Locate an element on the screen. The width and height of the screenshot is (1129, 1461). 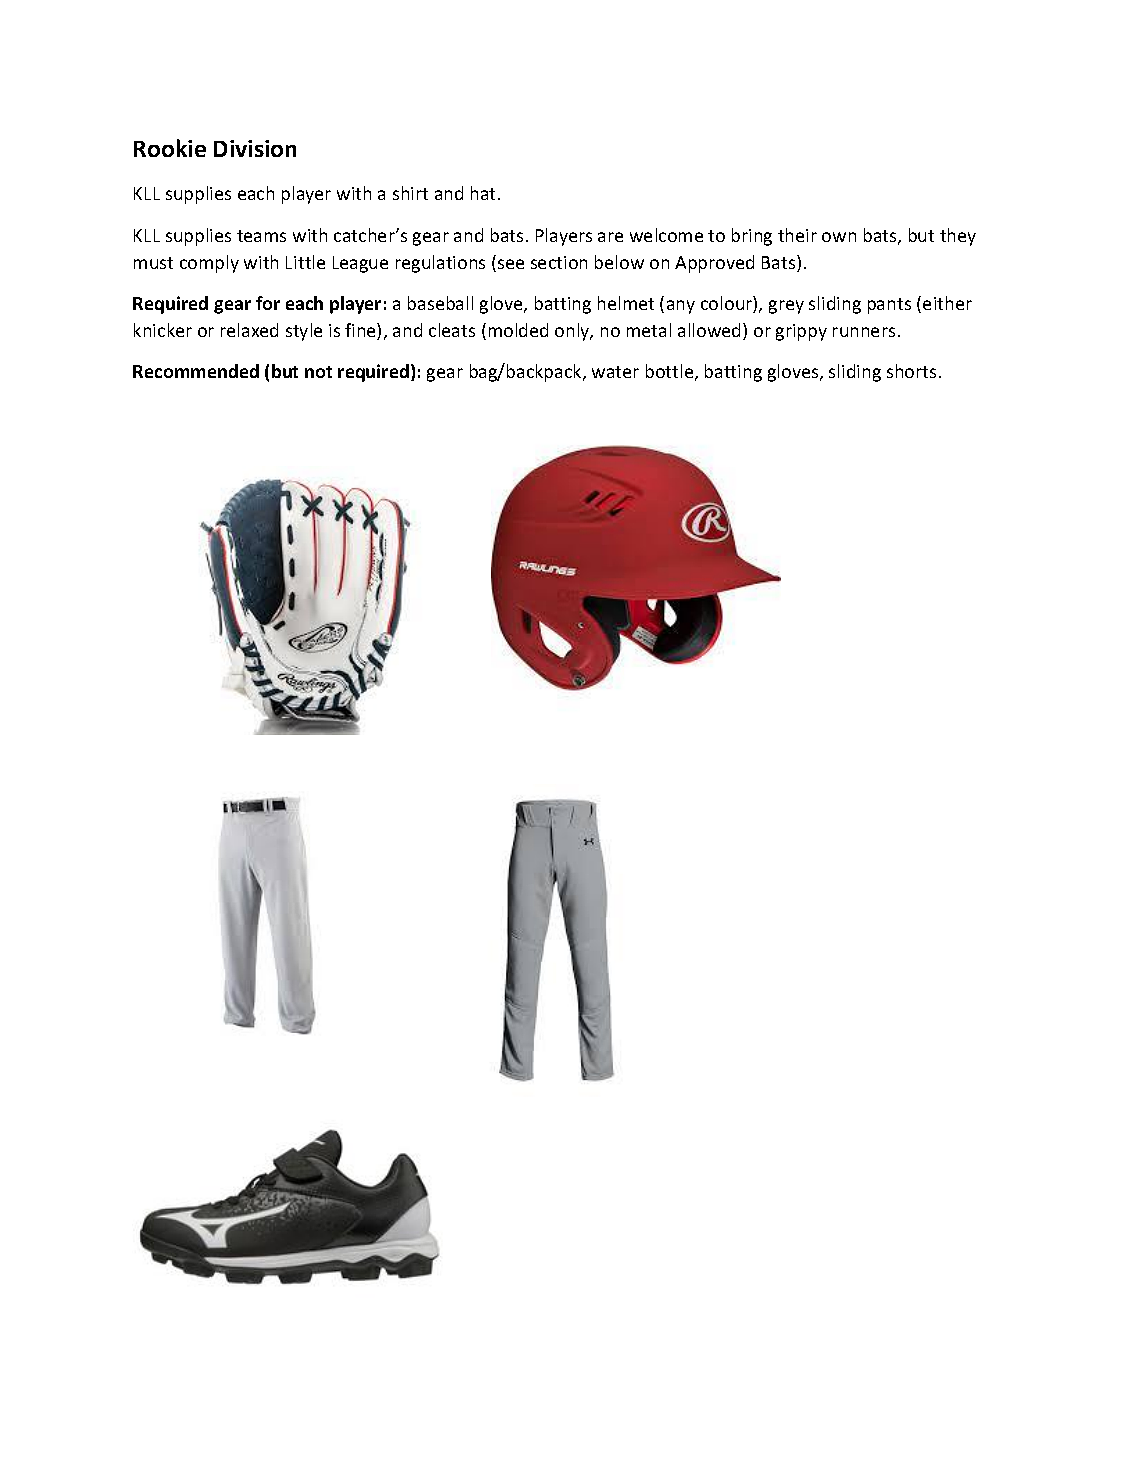
shirt is located at coordinates (410, 193).
